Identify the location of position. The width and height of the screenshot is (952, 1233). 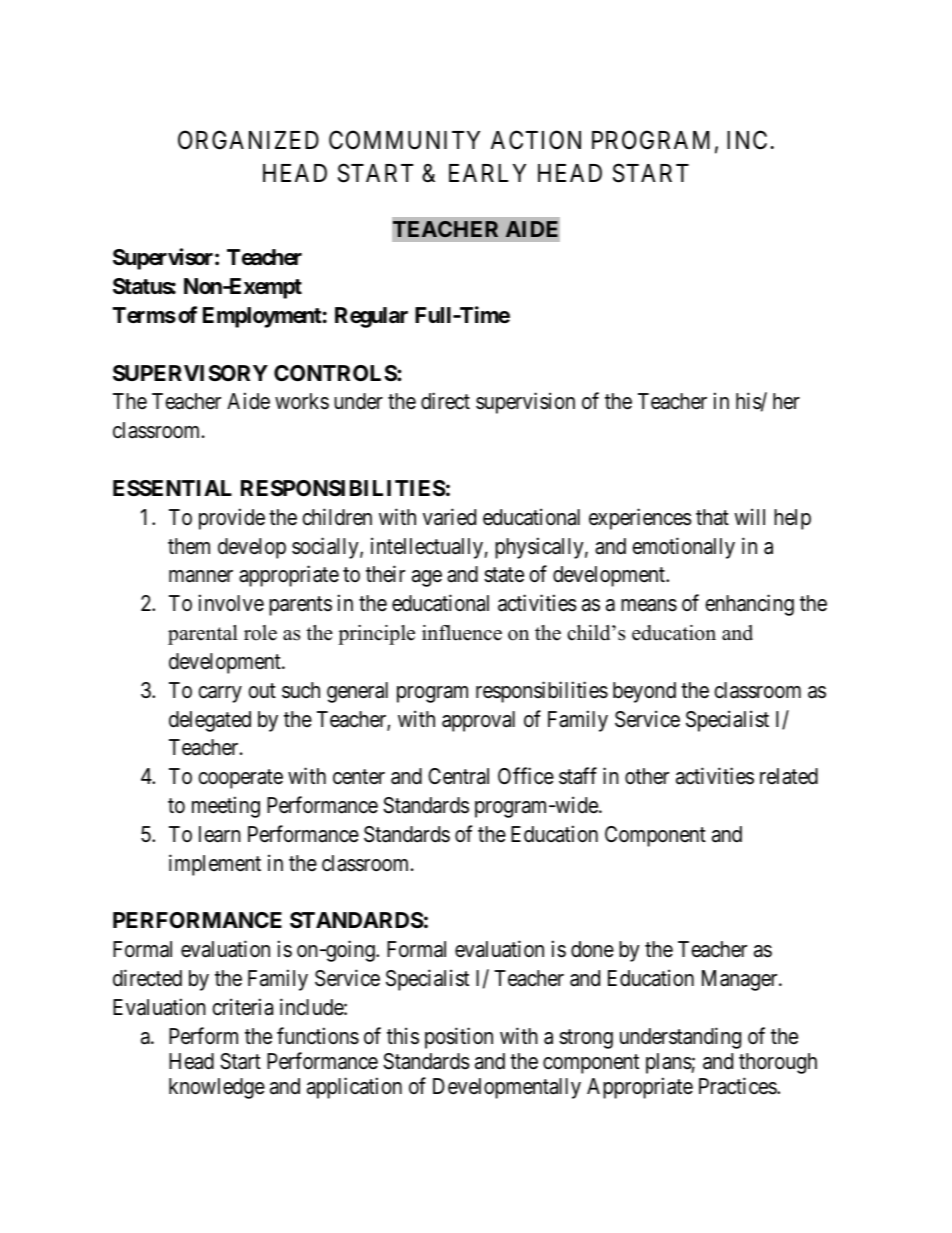
(459, 1038).
